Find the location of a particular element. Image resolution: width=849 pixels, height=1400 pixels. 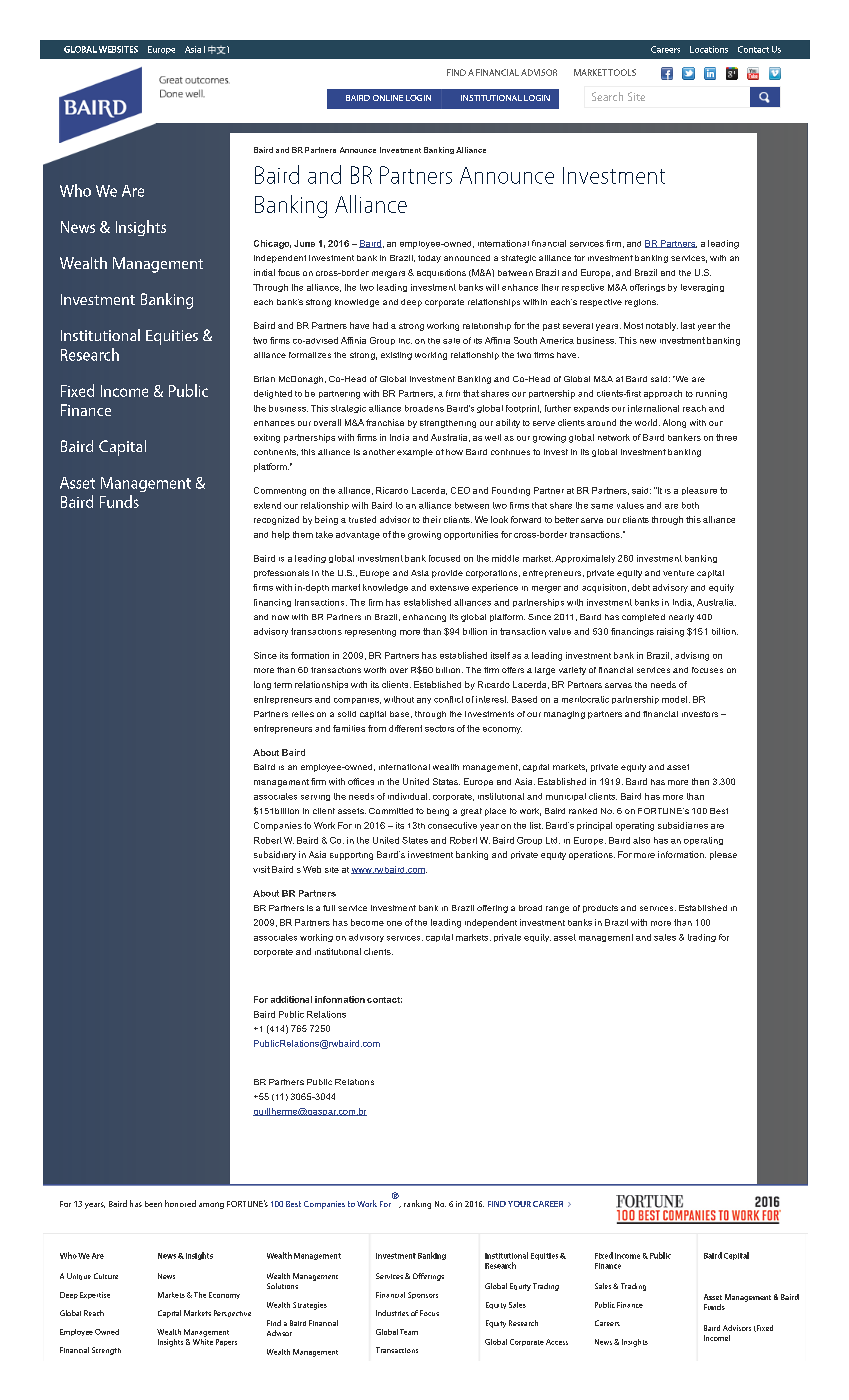

TOOLS is located at coordinates (622, 72).
